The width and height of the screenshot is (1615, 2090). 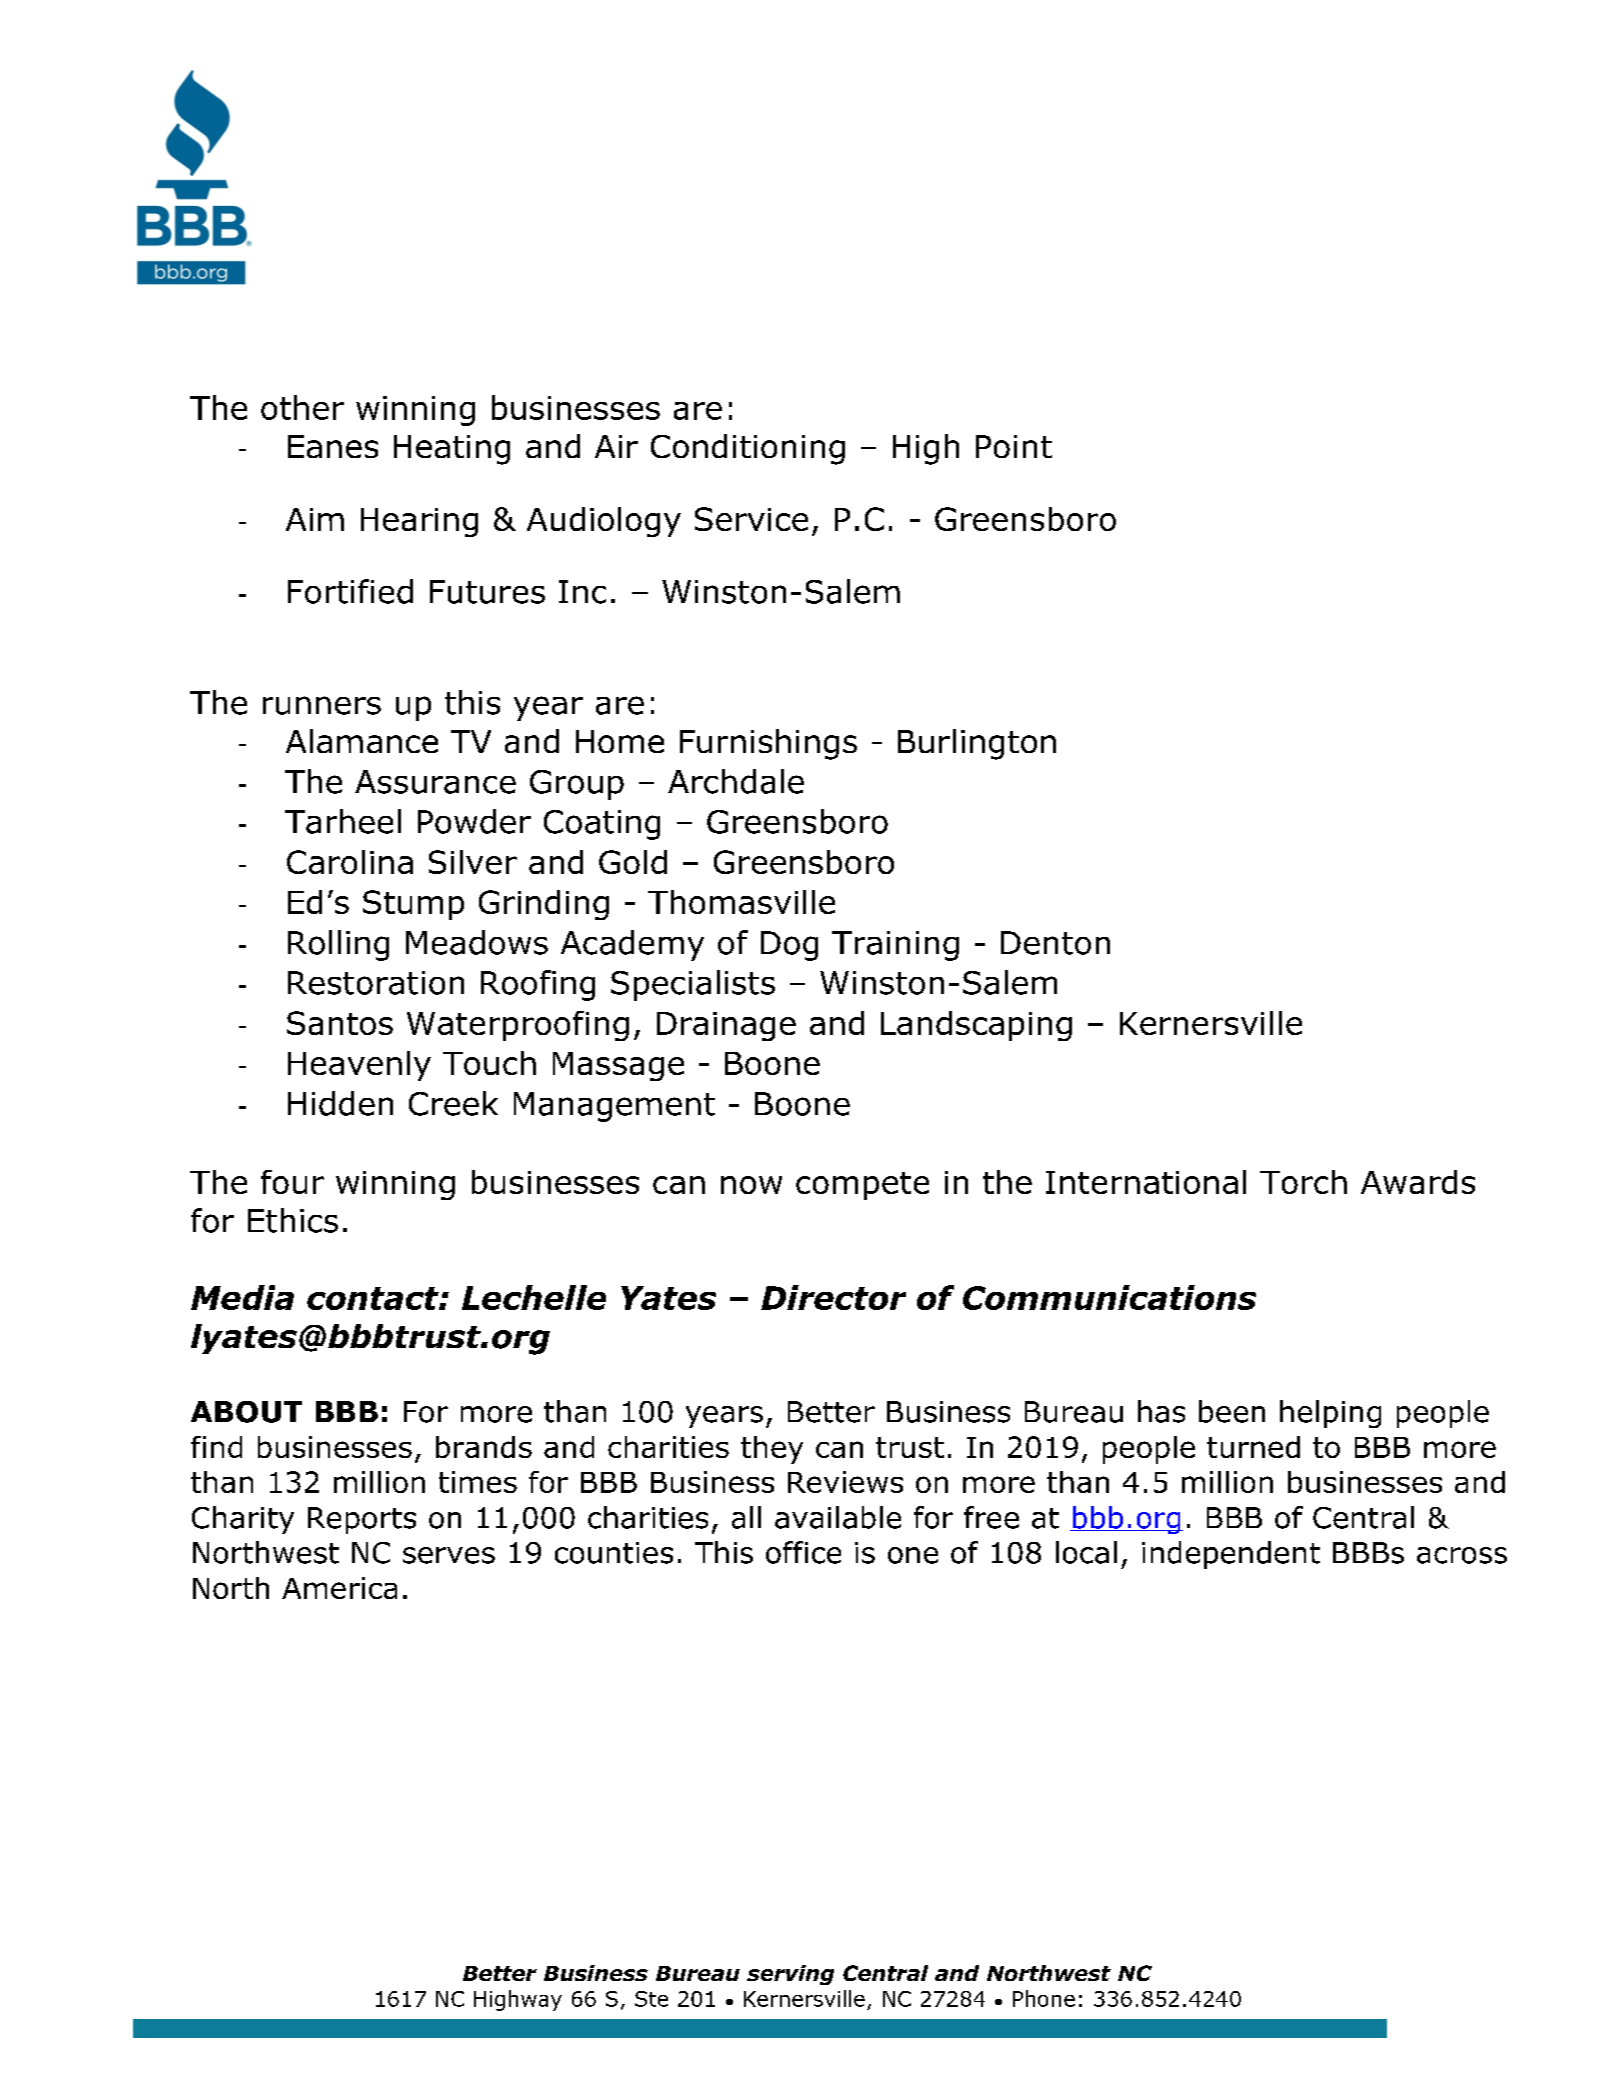 What do you see at coordinates (748, 449) in the screenshot?
I see `Conditioning` at bounding box center [748, 449].
